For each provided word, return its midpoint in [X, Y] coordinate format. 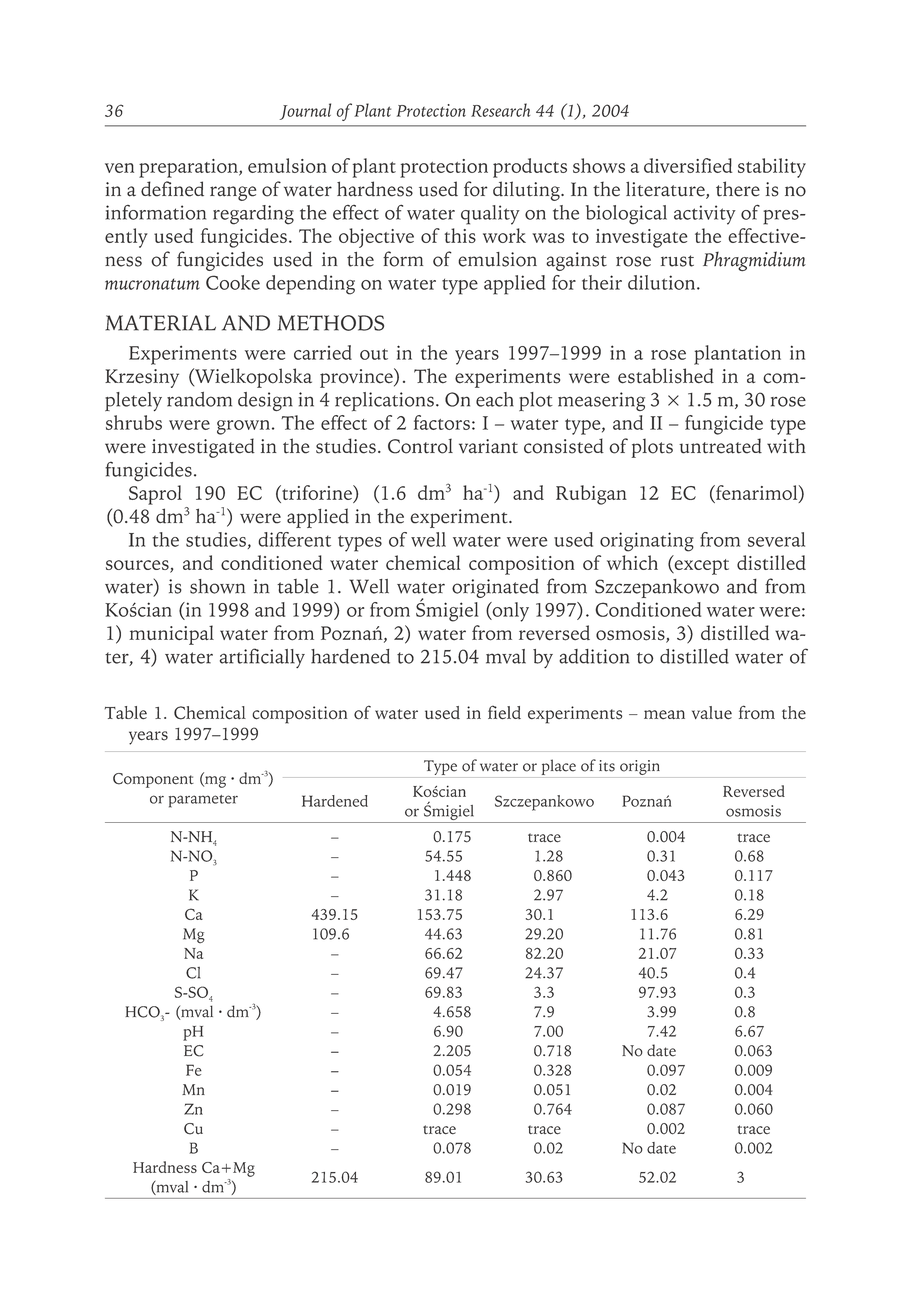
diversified [688, 165]
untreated [720, 446]
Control [420, 446]
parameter [203, 801]
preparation [189, 168]
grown [243, 427]
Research [500, 110]
